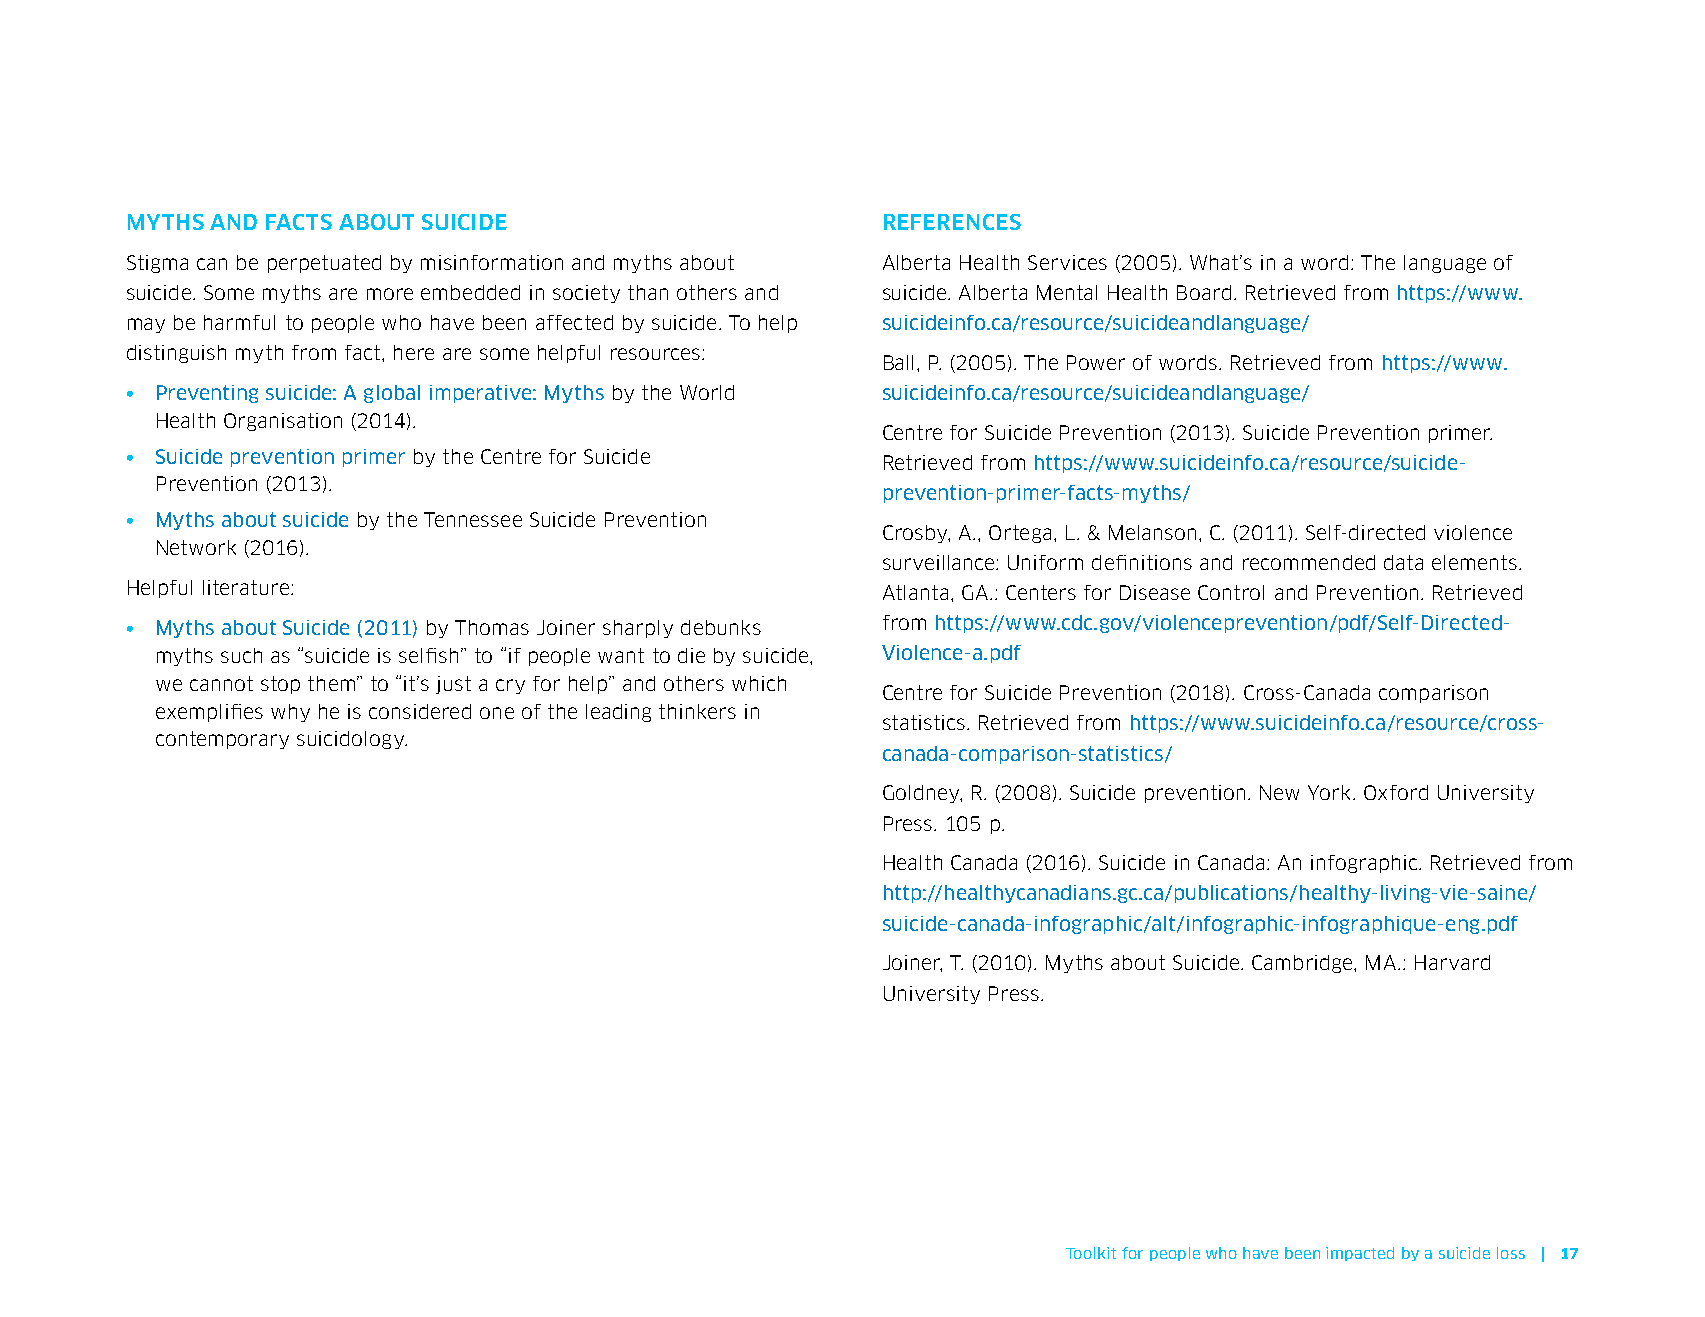 This document has width=1705, height=1317. Describe the element at coordinates (1309, 562) in the document. I see `recommended` at that location.
